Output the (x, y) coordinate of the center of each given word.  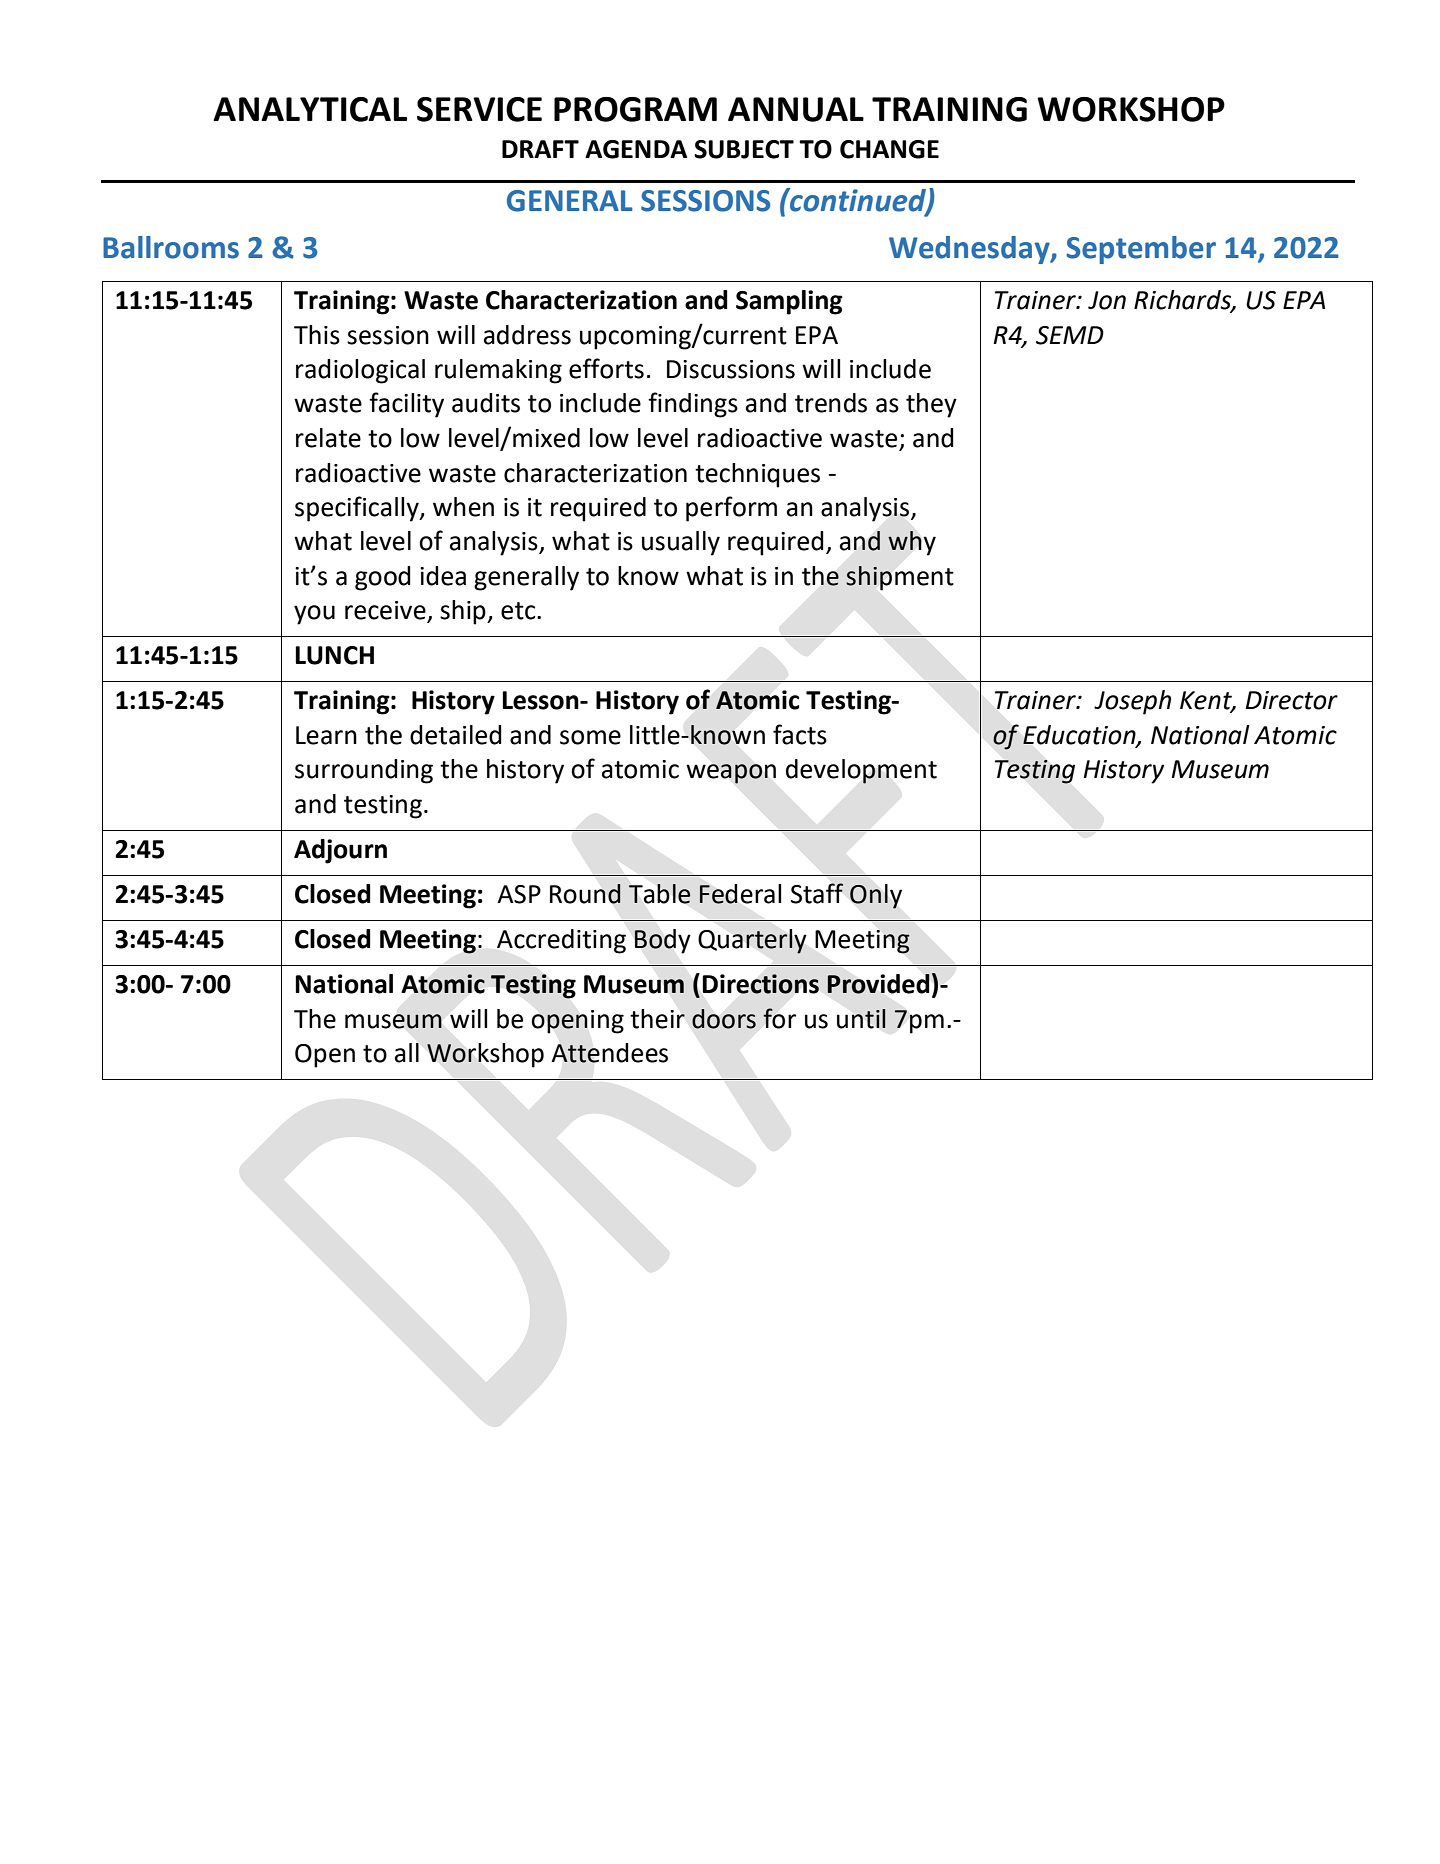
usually (681, 543)
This (317, 335)
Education (1080, 735)
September (1141, 250)
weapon (731, 774)
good (383, 578)
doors (724, 1019)
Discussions (731, 369)
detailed (456, 735)
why (912, 543)
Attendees (609, 1053)
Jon (1107, 300)
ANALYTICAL (310, 109)
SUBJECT (744, 149)
